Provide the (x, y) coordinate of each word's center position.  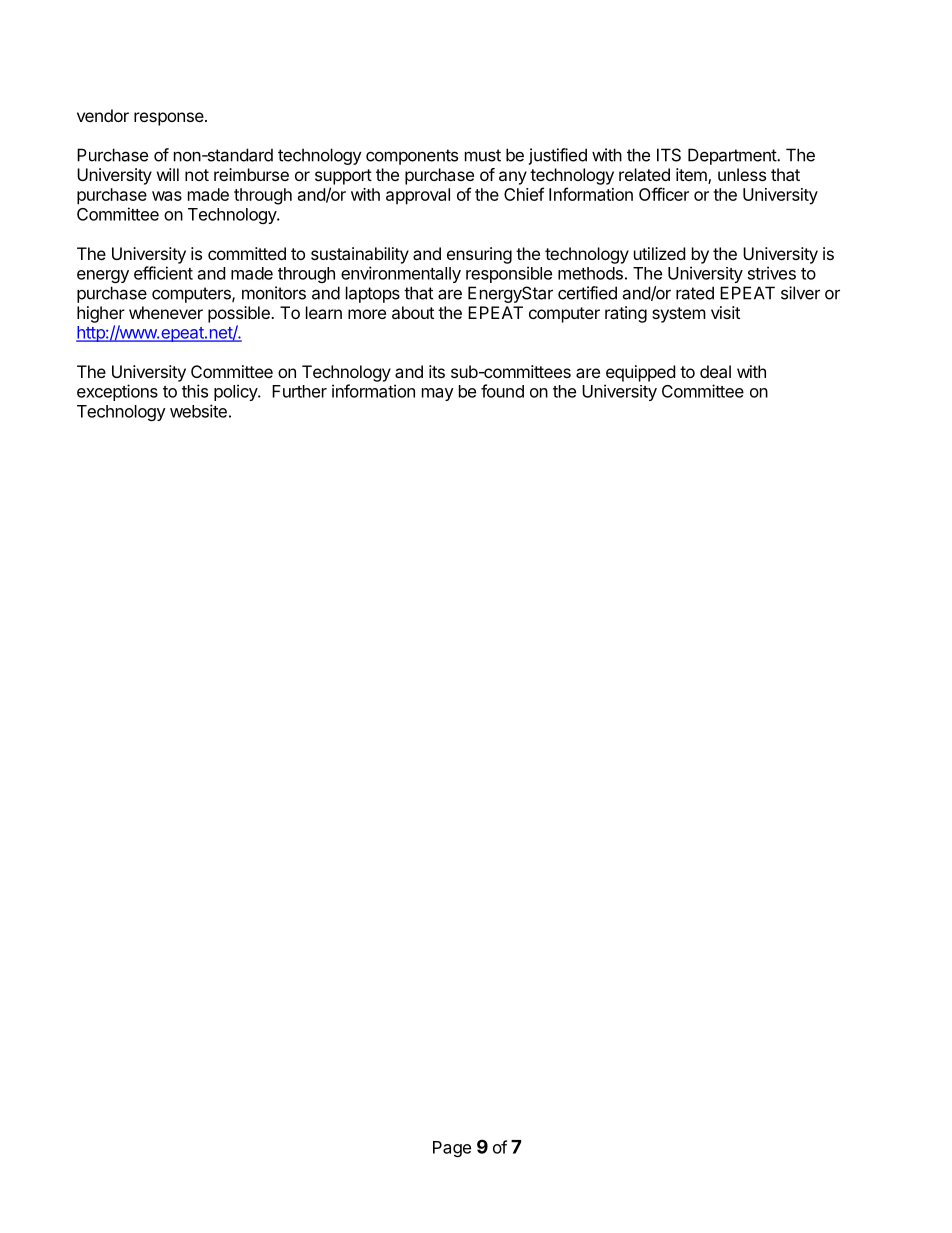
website (198, 411)
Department (733, 156)
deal (715, 371)
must (483, 155)
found (502, 391)
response (170, 119)
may (438, 394)
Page (452, 1149)
